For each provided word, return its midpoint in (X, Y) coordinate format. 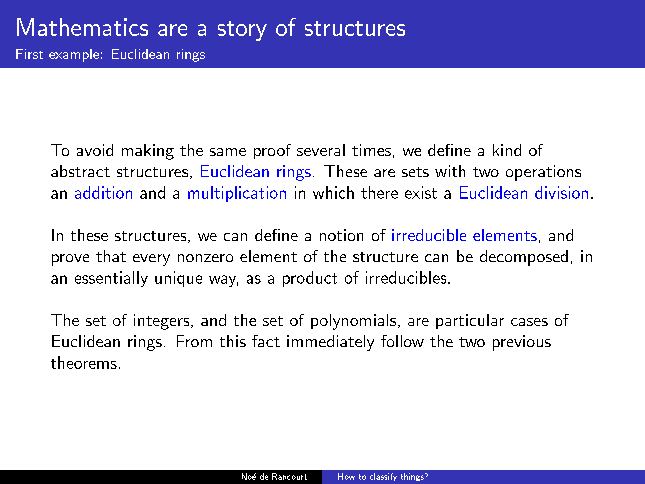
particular (470, 321)
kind (507, 150)
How (346, 476)
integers (163, 322)
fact (266, 341)
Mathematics (82, 27)
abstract (80, 171)
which (333, 192)
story (242, 31)
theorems (84, 362)
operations (543, 173)
